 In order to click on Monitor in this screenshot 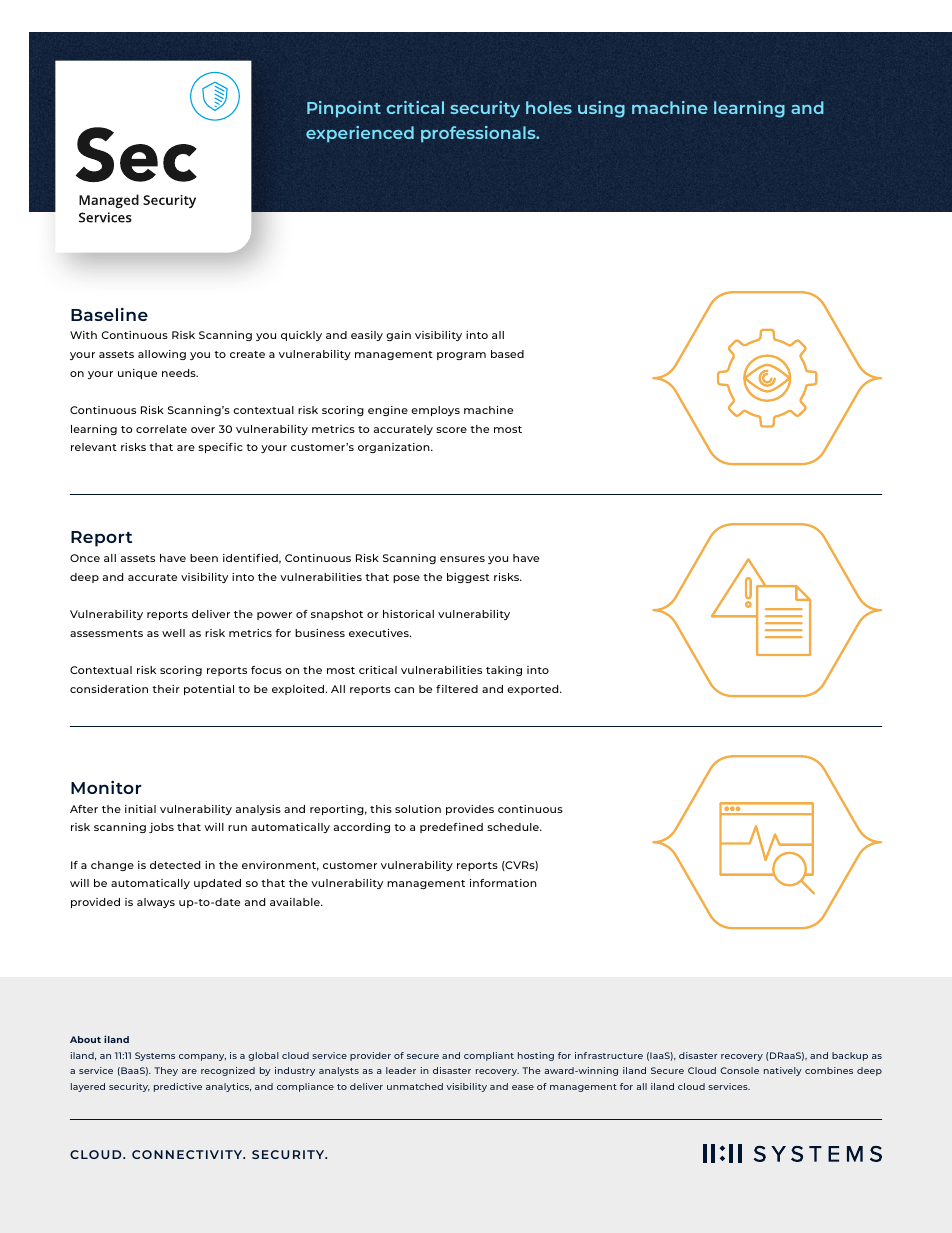, I will do `click(106, 787)`.
